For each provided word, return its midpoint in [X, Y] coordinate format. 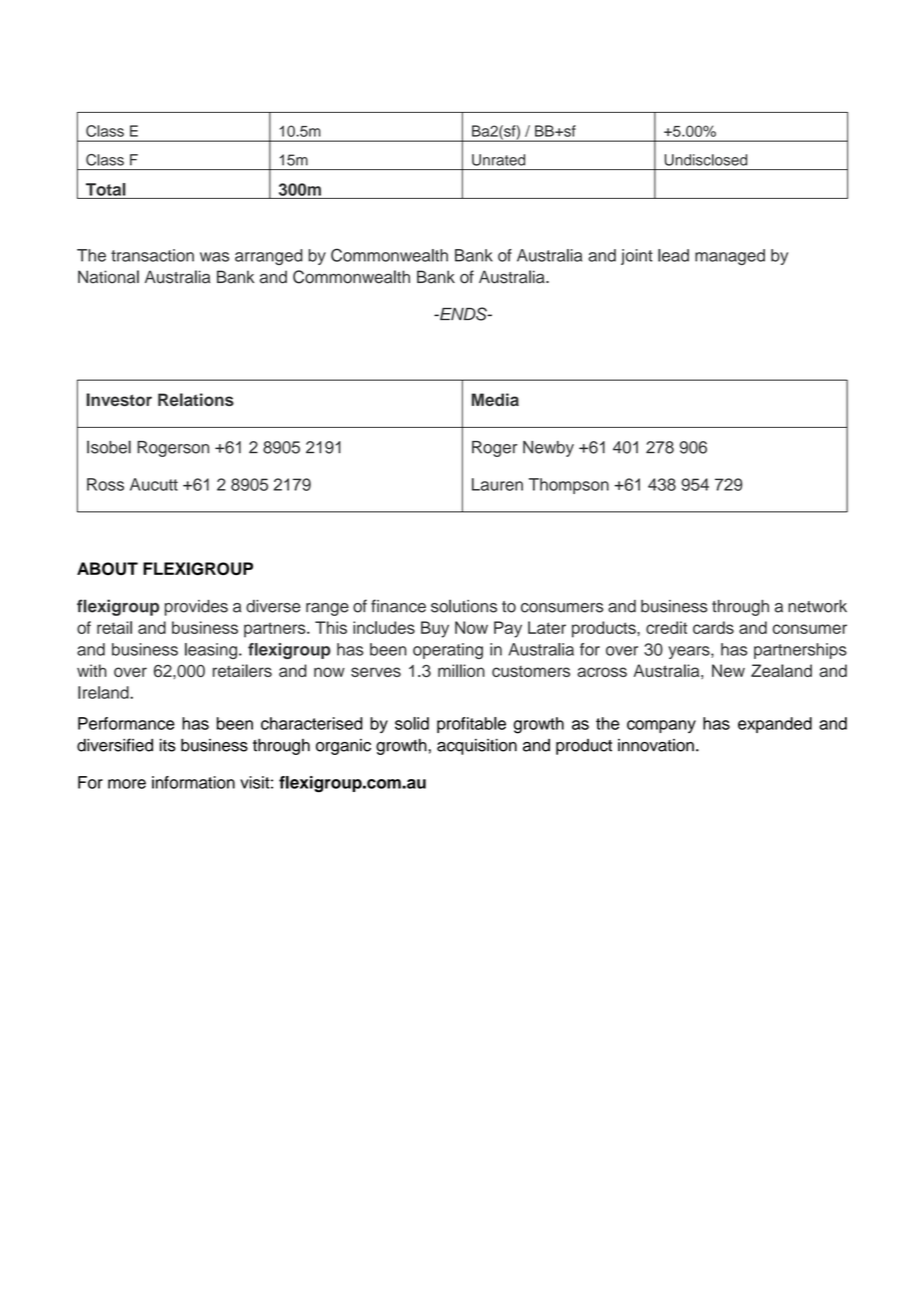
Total [106, 189]
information [193, 782]
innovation [656, 745]
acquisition [477, 747]
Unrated [498, 160]
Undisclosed [706, 160]
